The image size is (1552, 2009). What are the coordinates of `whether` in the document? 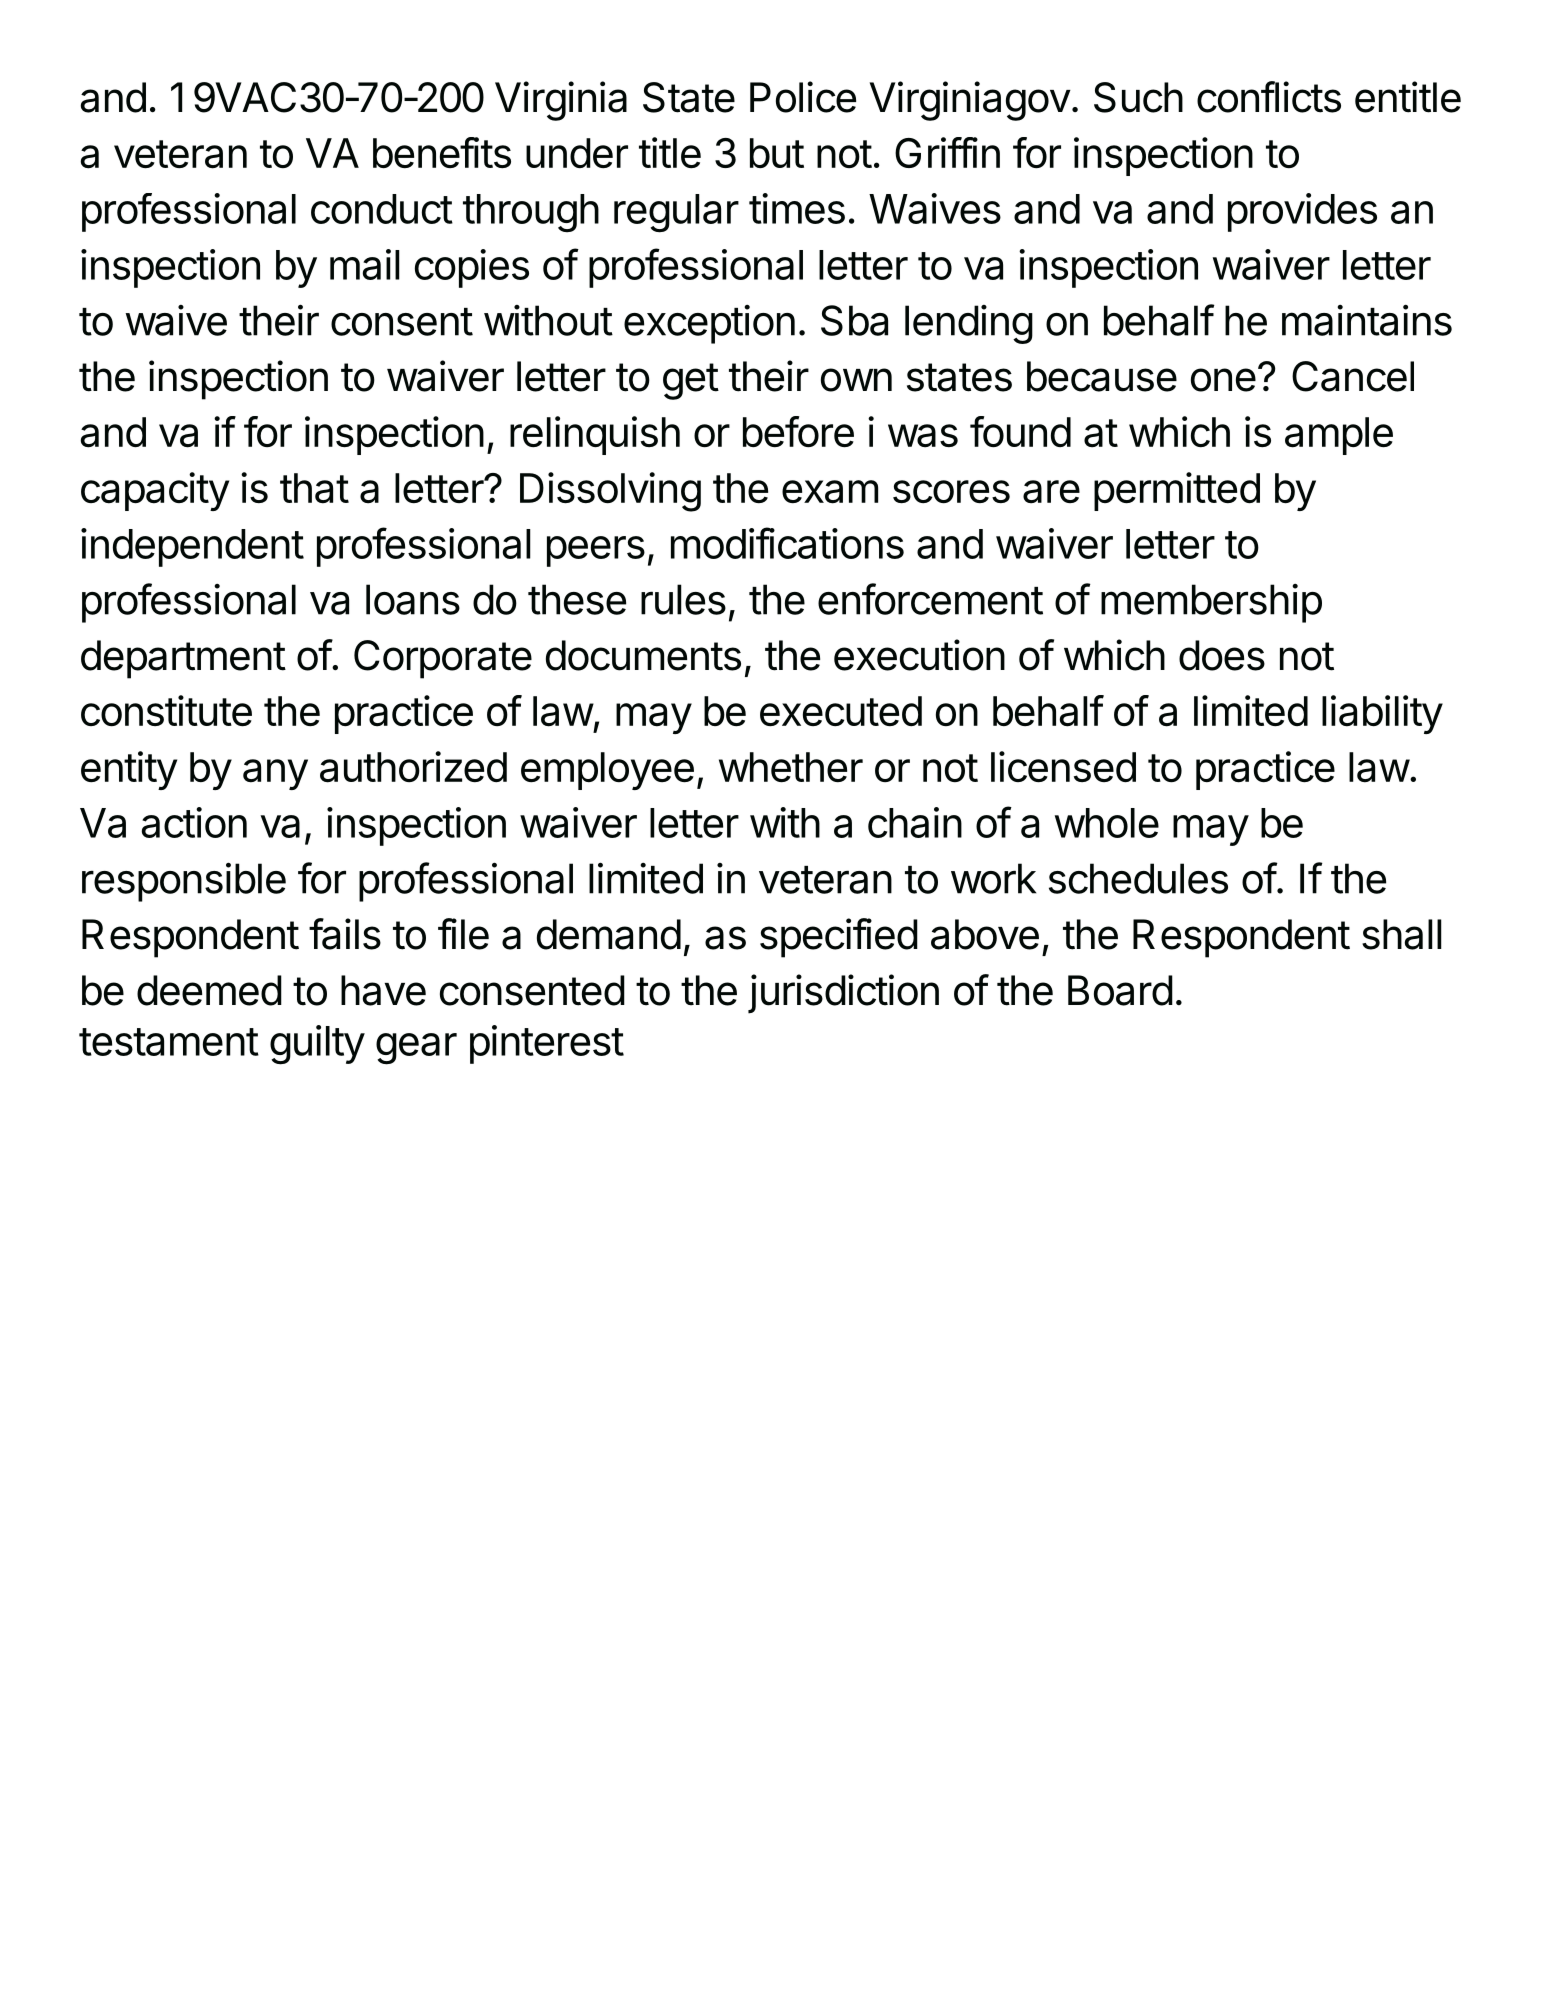 It's located at (791, 767).
